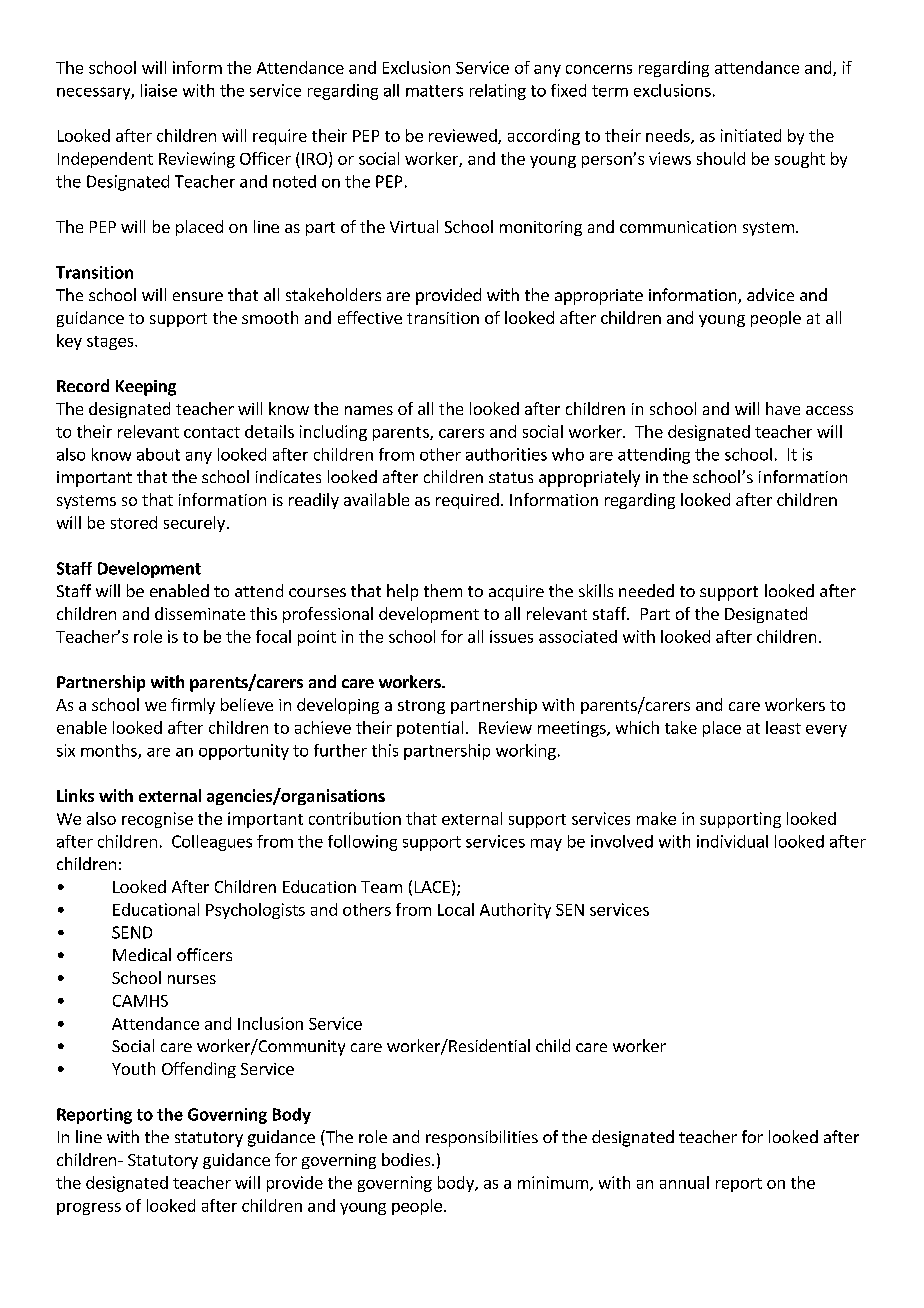  I want to click on names, so click(369, 410).
